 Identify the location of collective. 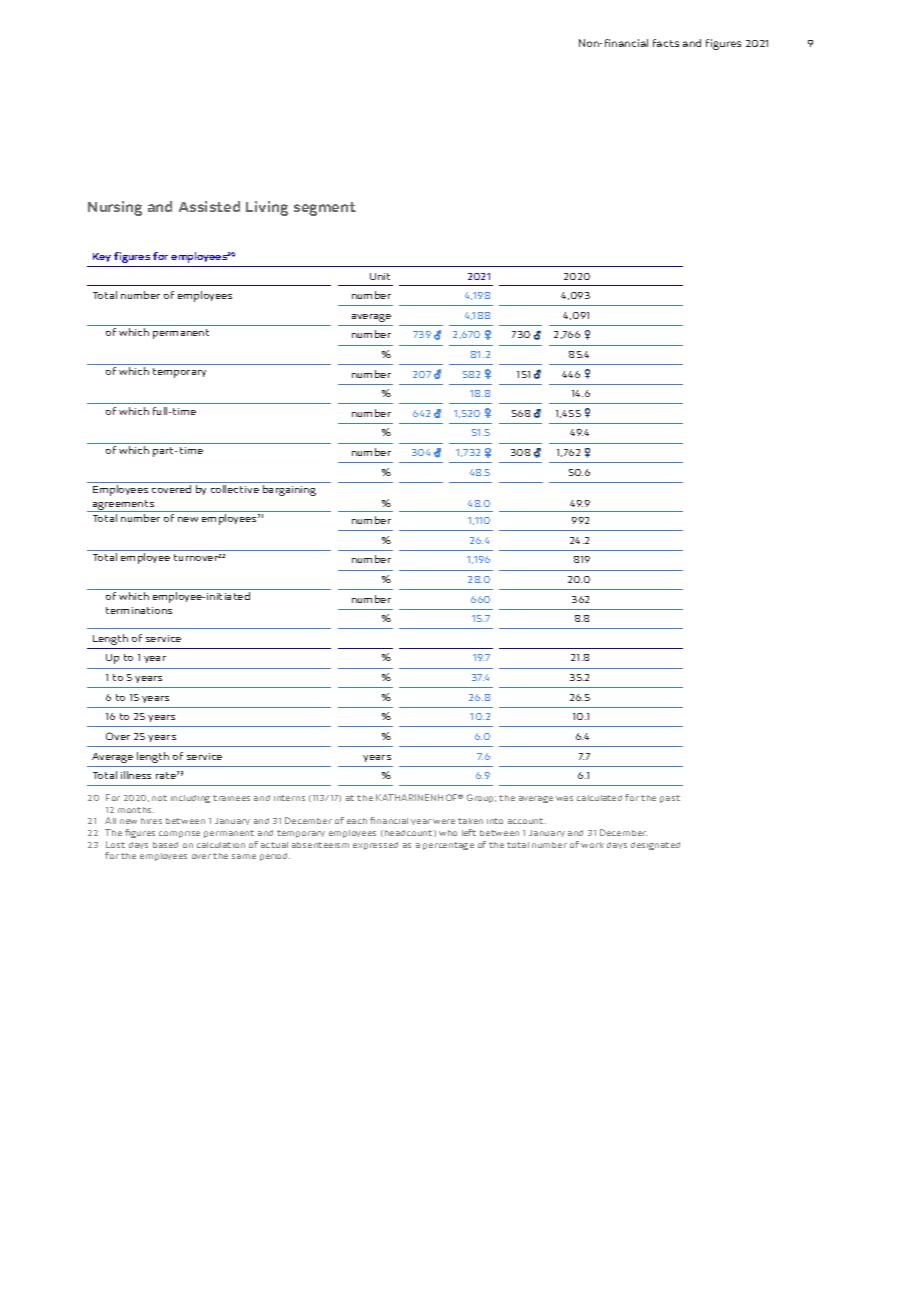
(235, 489).
